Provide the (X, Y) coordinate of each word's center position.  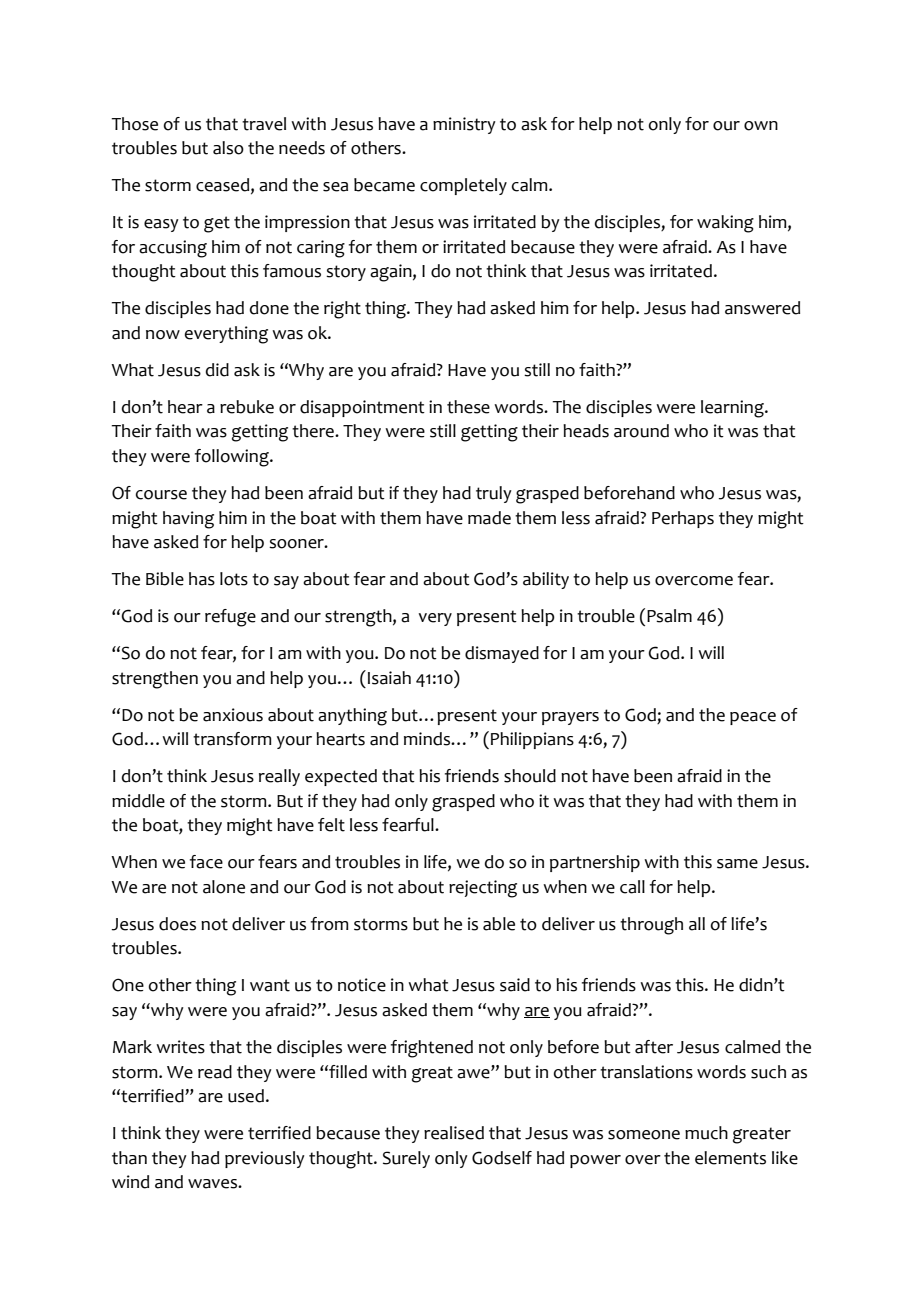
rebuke (247, 407)
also (228, 148)
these (468, 407)
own (761, 126)
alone (224, 887)
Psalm (669, 616)
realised (454, 1133)
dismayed (502, 654)
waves (213, 1184)
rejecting (483, 889)
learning (733, 409)
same (737, 864)
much (706, 1133)
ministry (464, 125)
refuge (230, 618)
